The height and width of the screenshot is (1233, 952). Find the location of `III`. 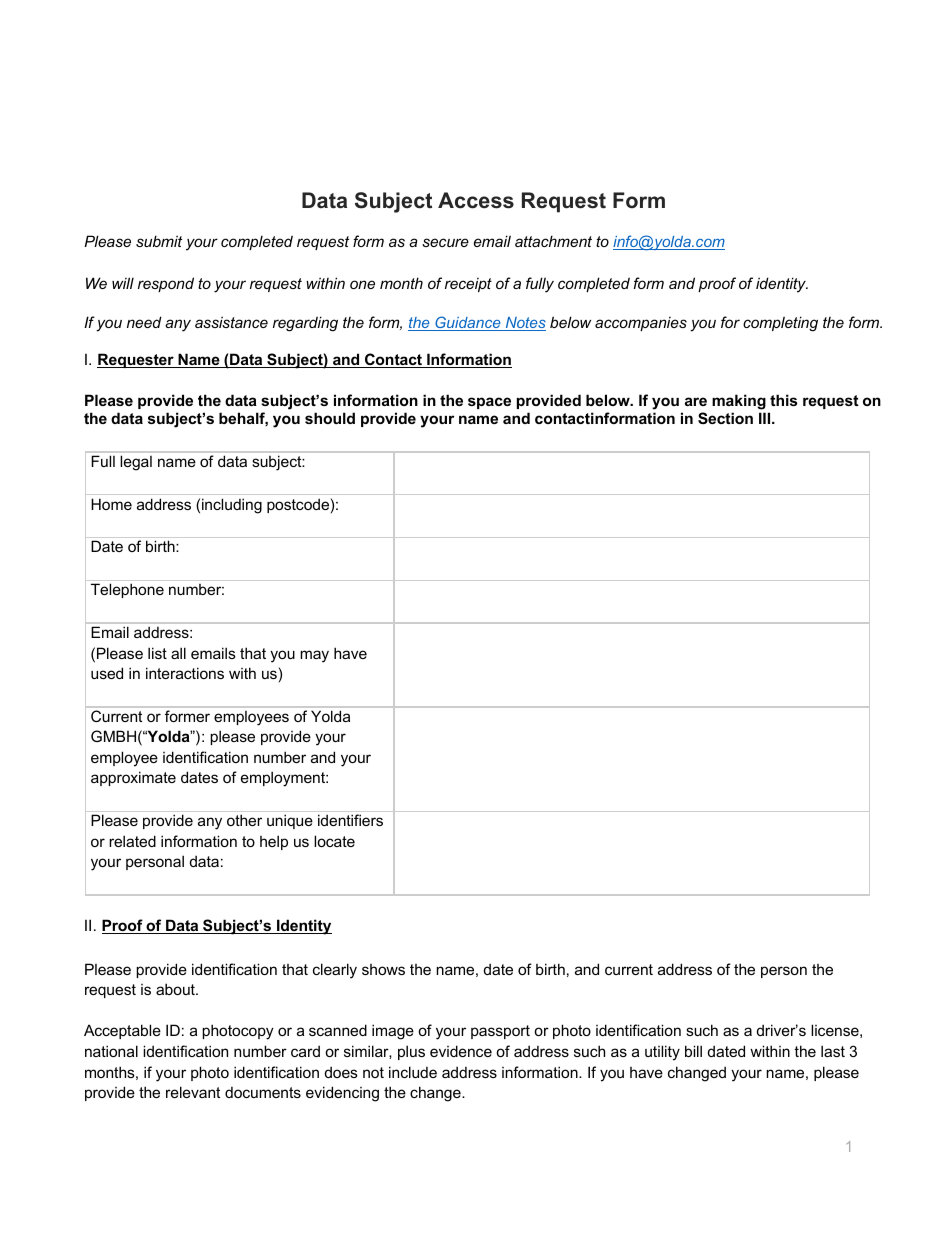

III is located at coordinates (766, 418).
